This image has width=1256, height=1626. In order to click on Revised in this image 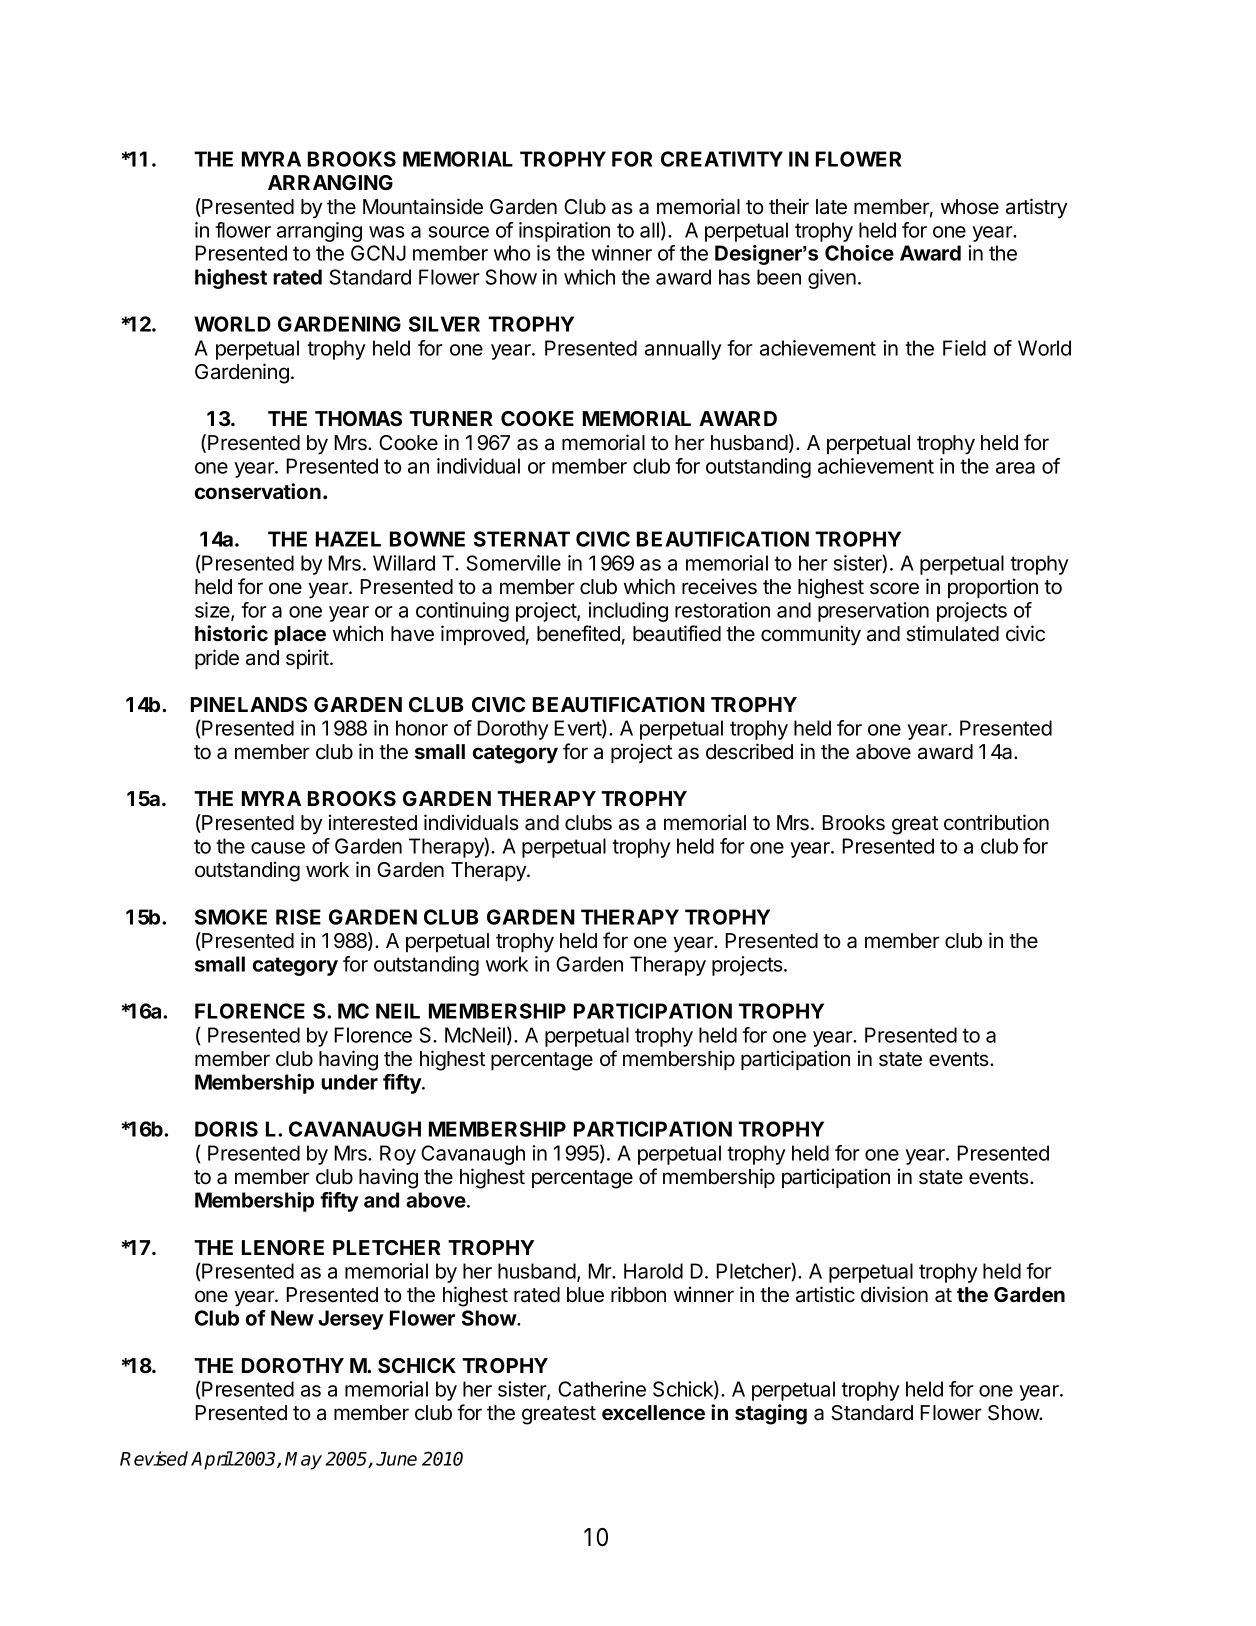, I will do `click(154, 1458)`.
